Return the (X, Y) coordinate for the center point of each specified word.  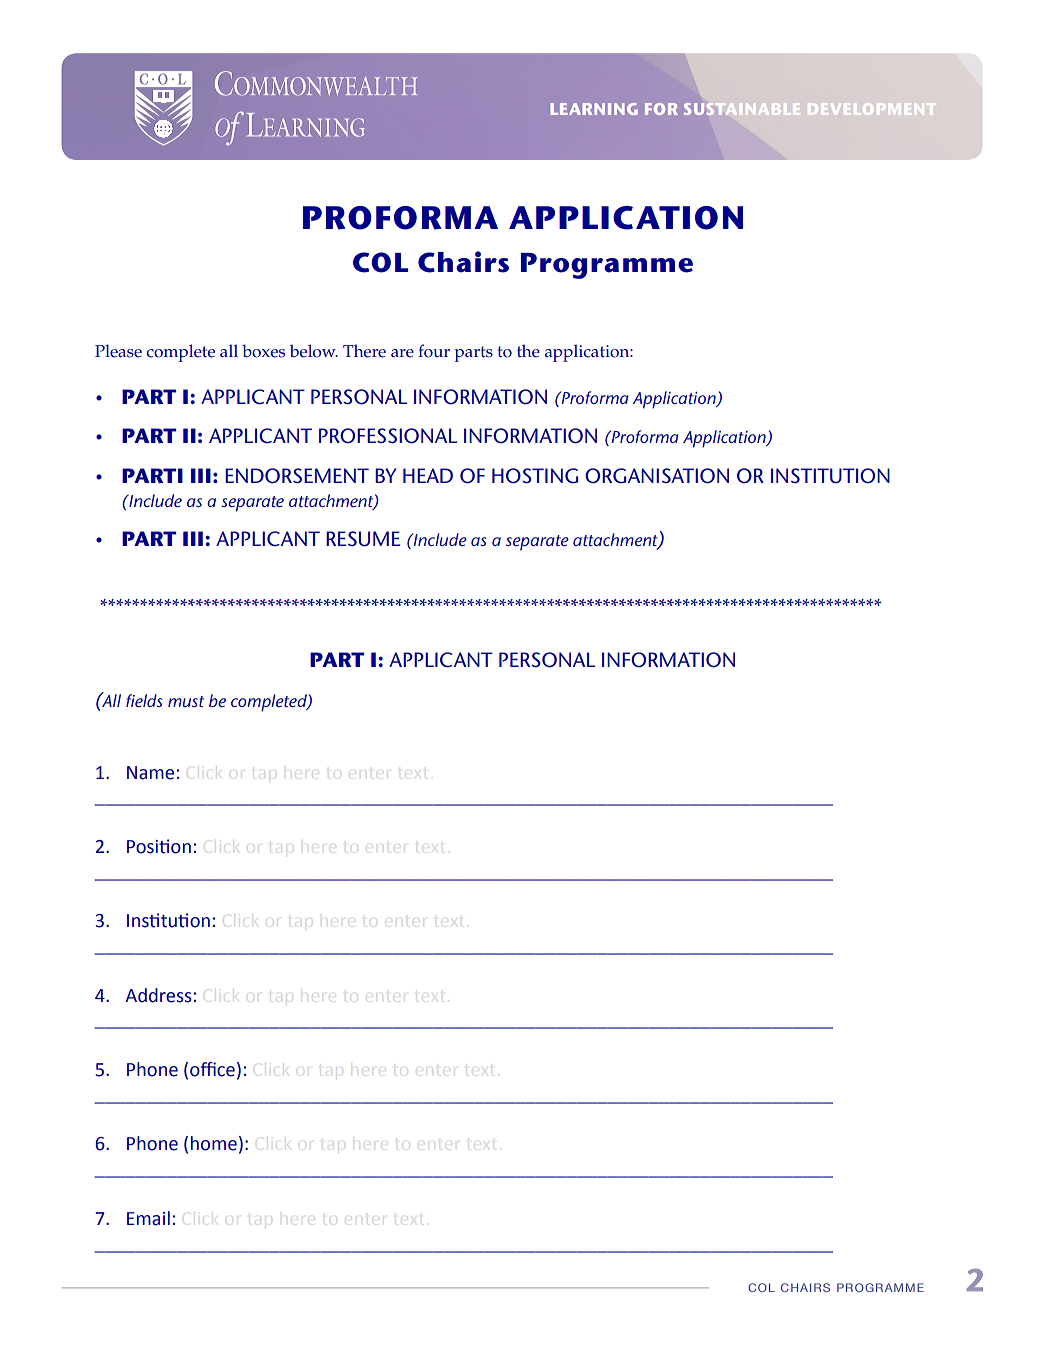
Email (148, 1218)
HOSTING (535, 476)
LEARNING (594, 109)
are (402, 353)
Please (118, 351)
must (186, 701)
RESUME (363, 539)
